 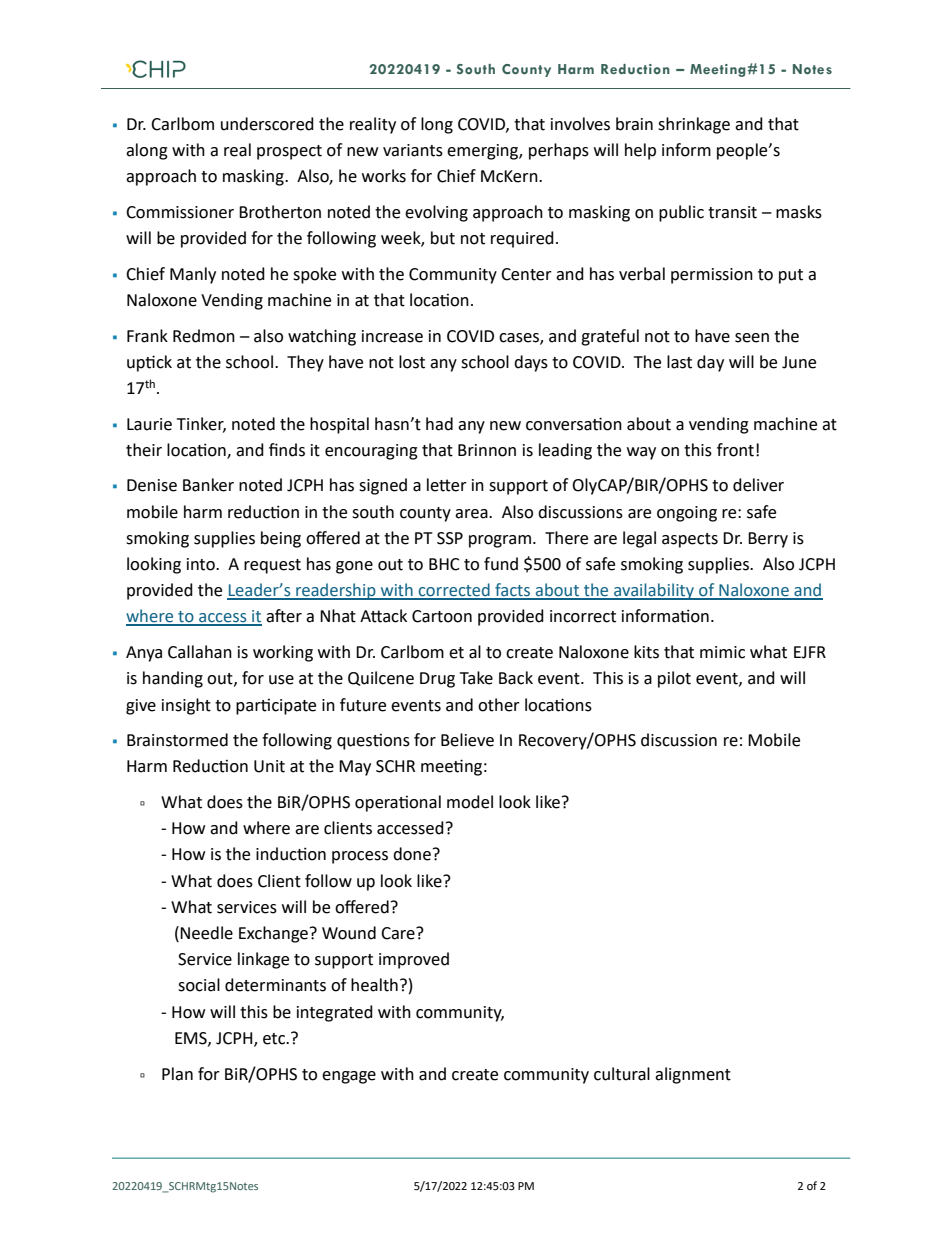 I want to click on pilot, so click(x=674, y=679).
